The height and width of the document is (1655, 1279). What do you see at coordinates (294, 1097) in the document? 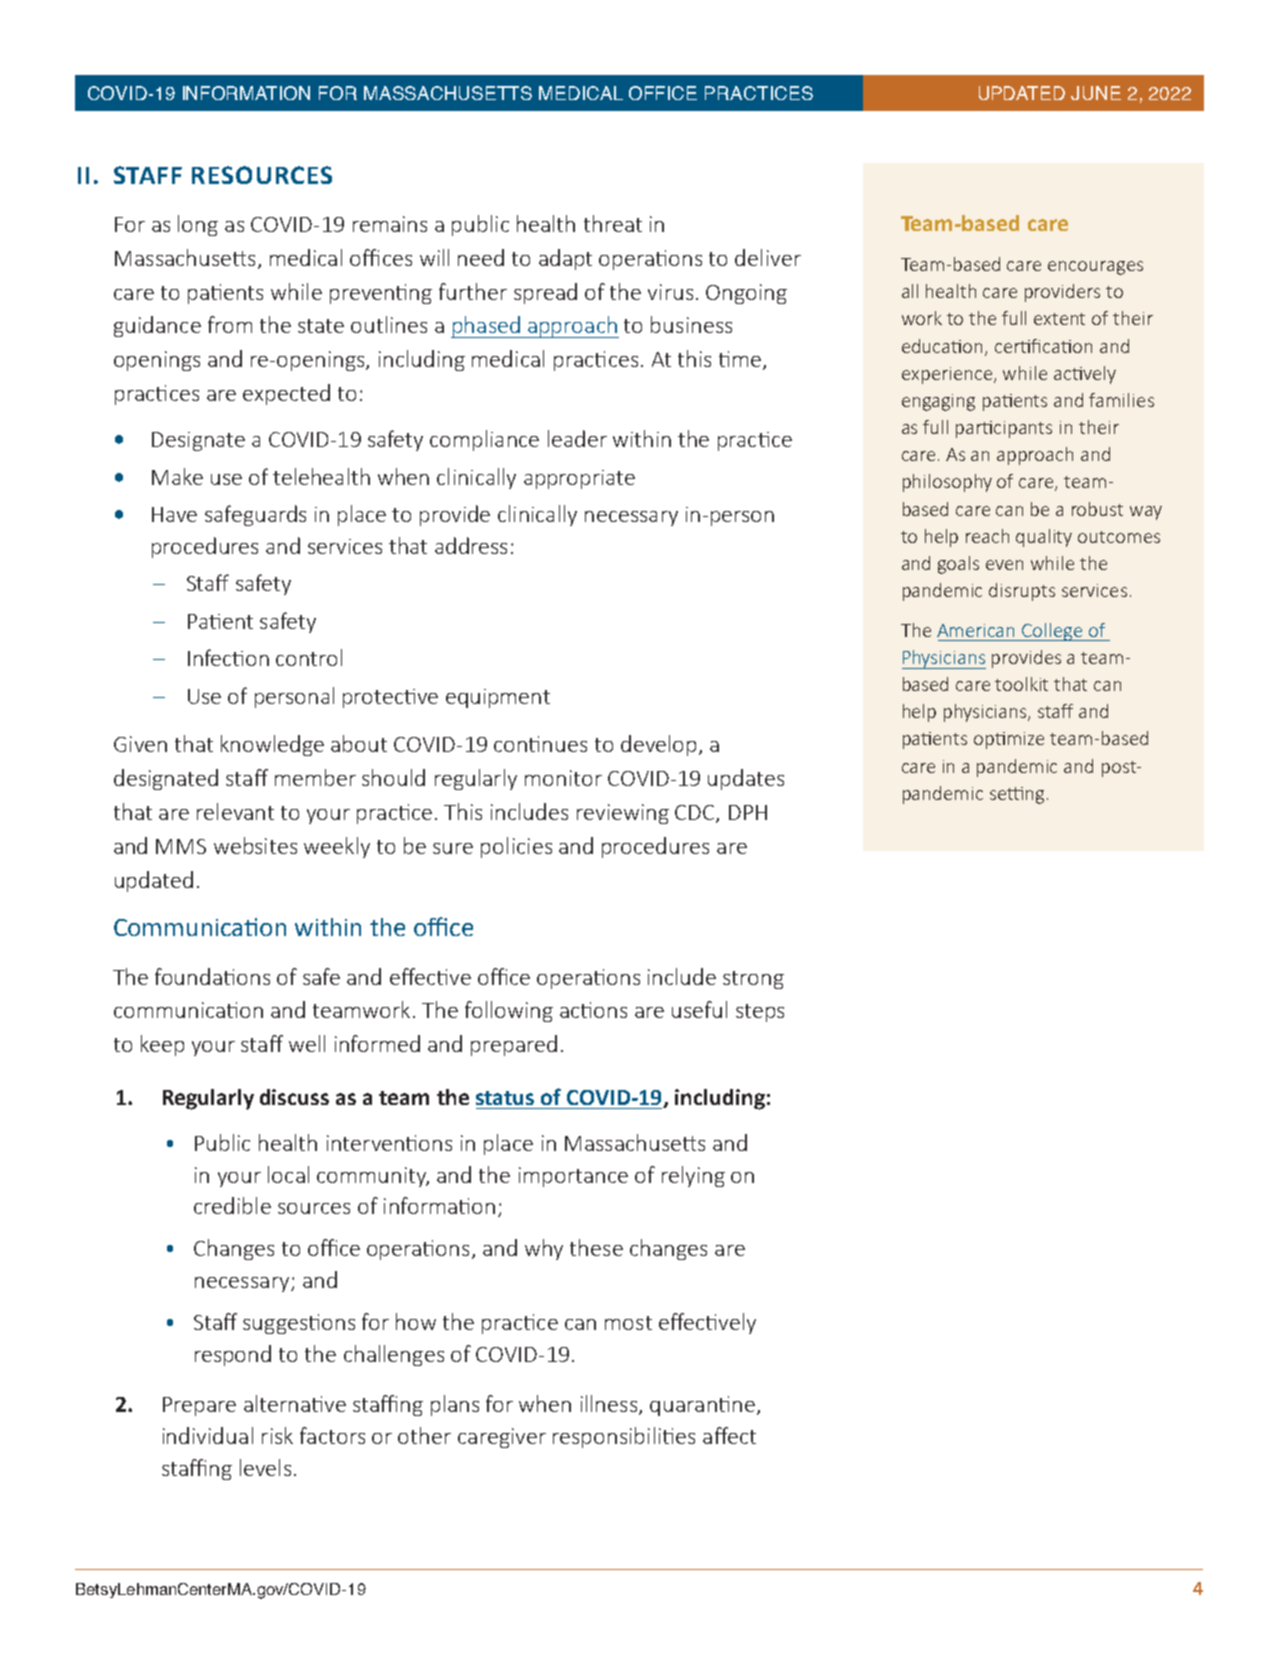
I see `discuss` at bounding box center [294, 1097].
